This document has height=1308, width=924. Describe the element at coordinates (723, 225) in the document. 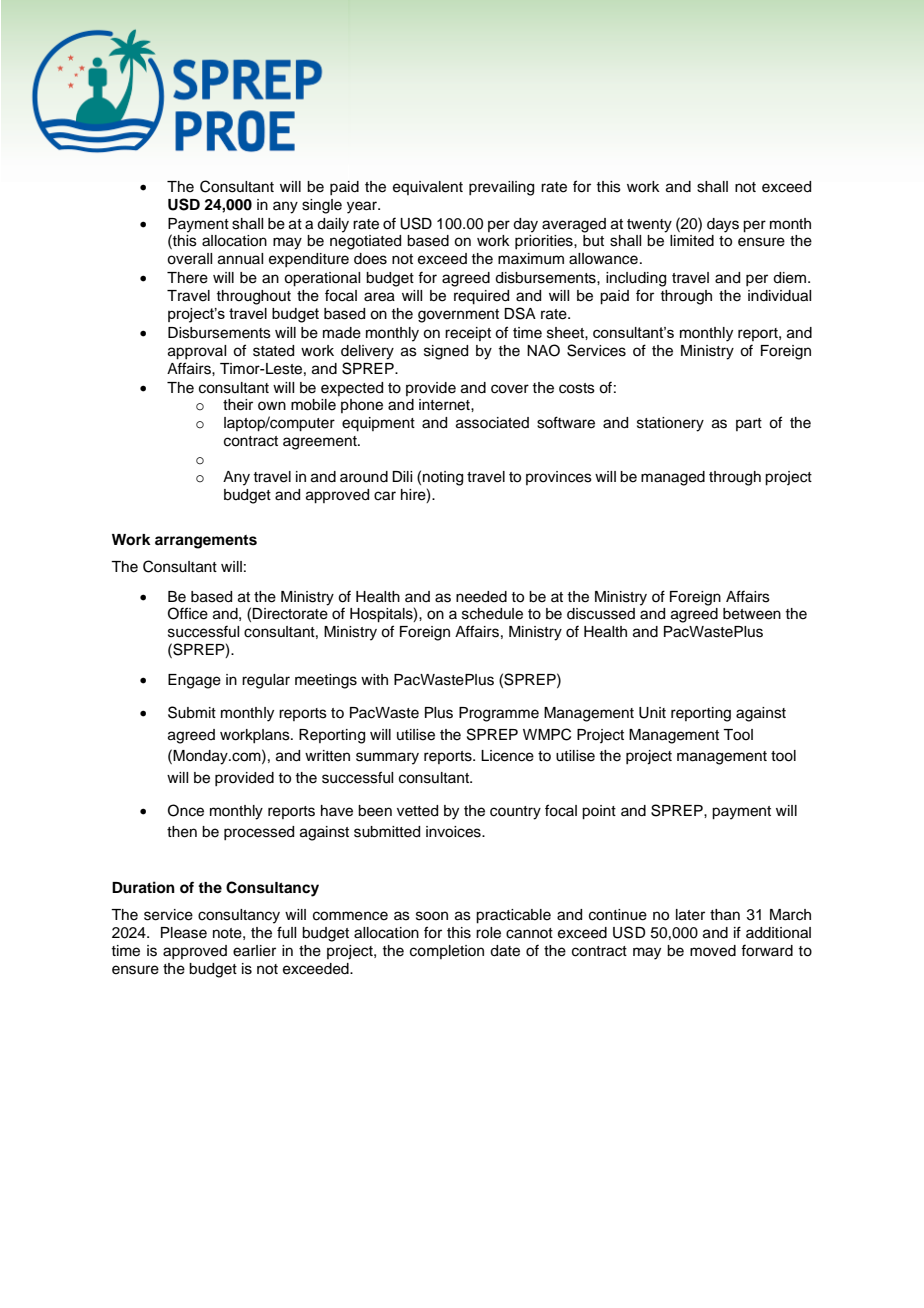

I see `days` at that location.
